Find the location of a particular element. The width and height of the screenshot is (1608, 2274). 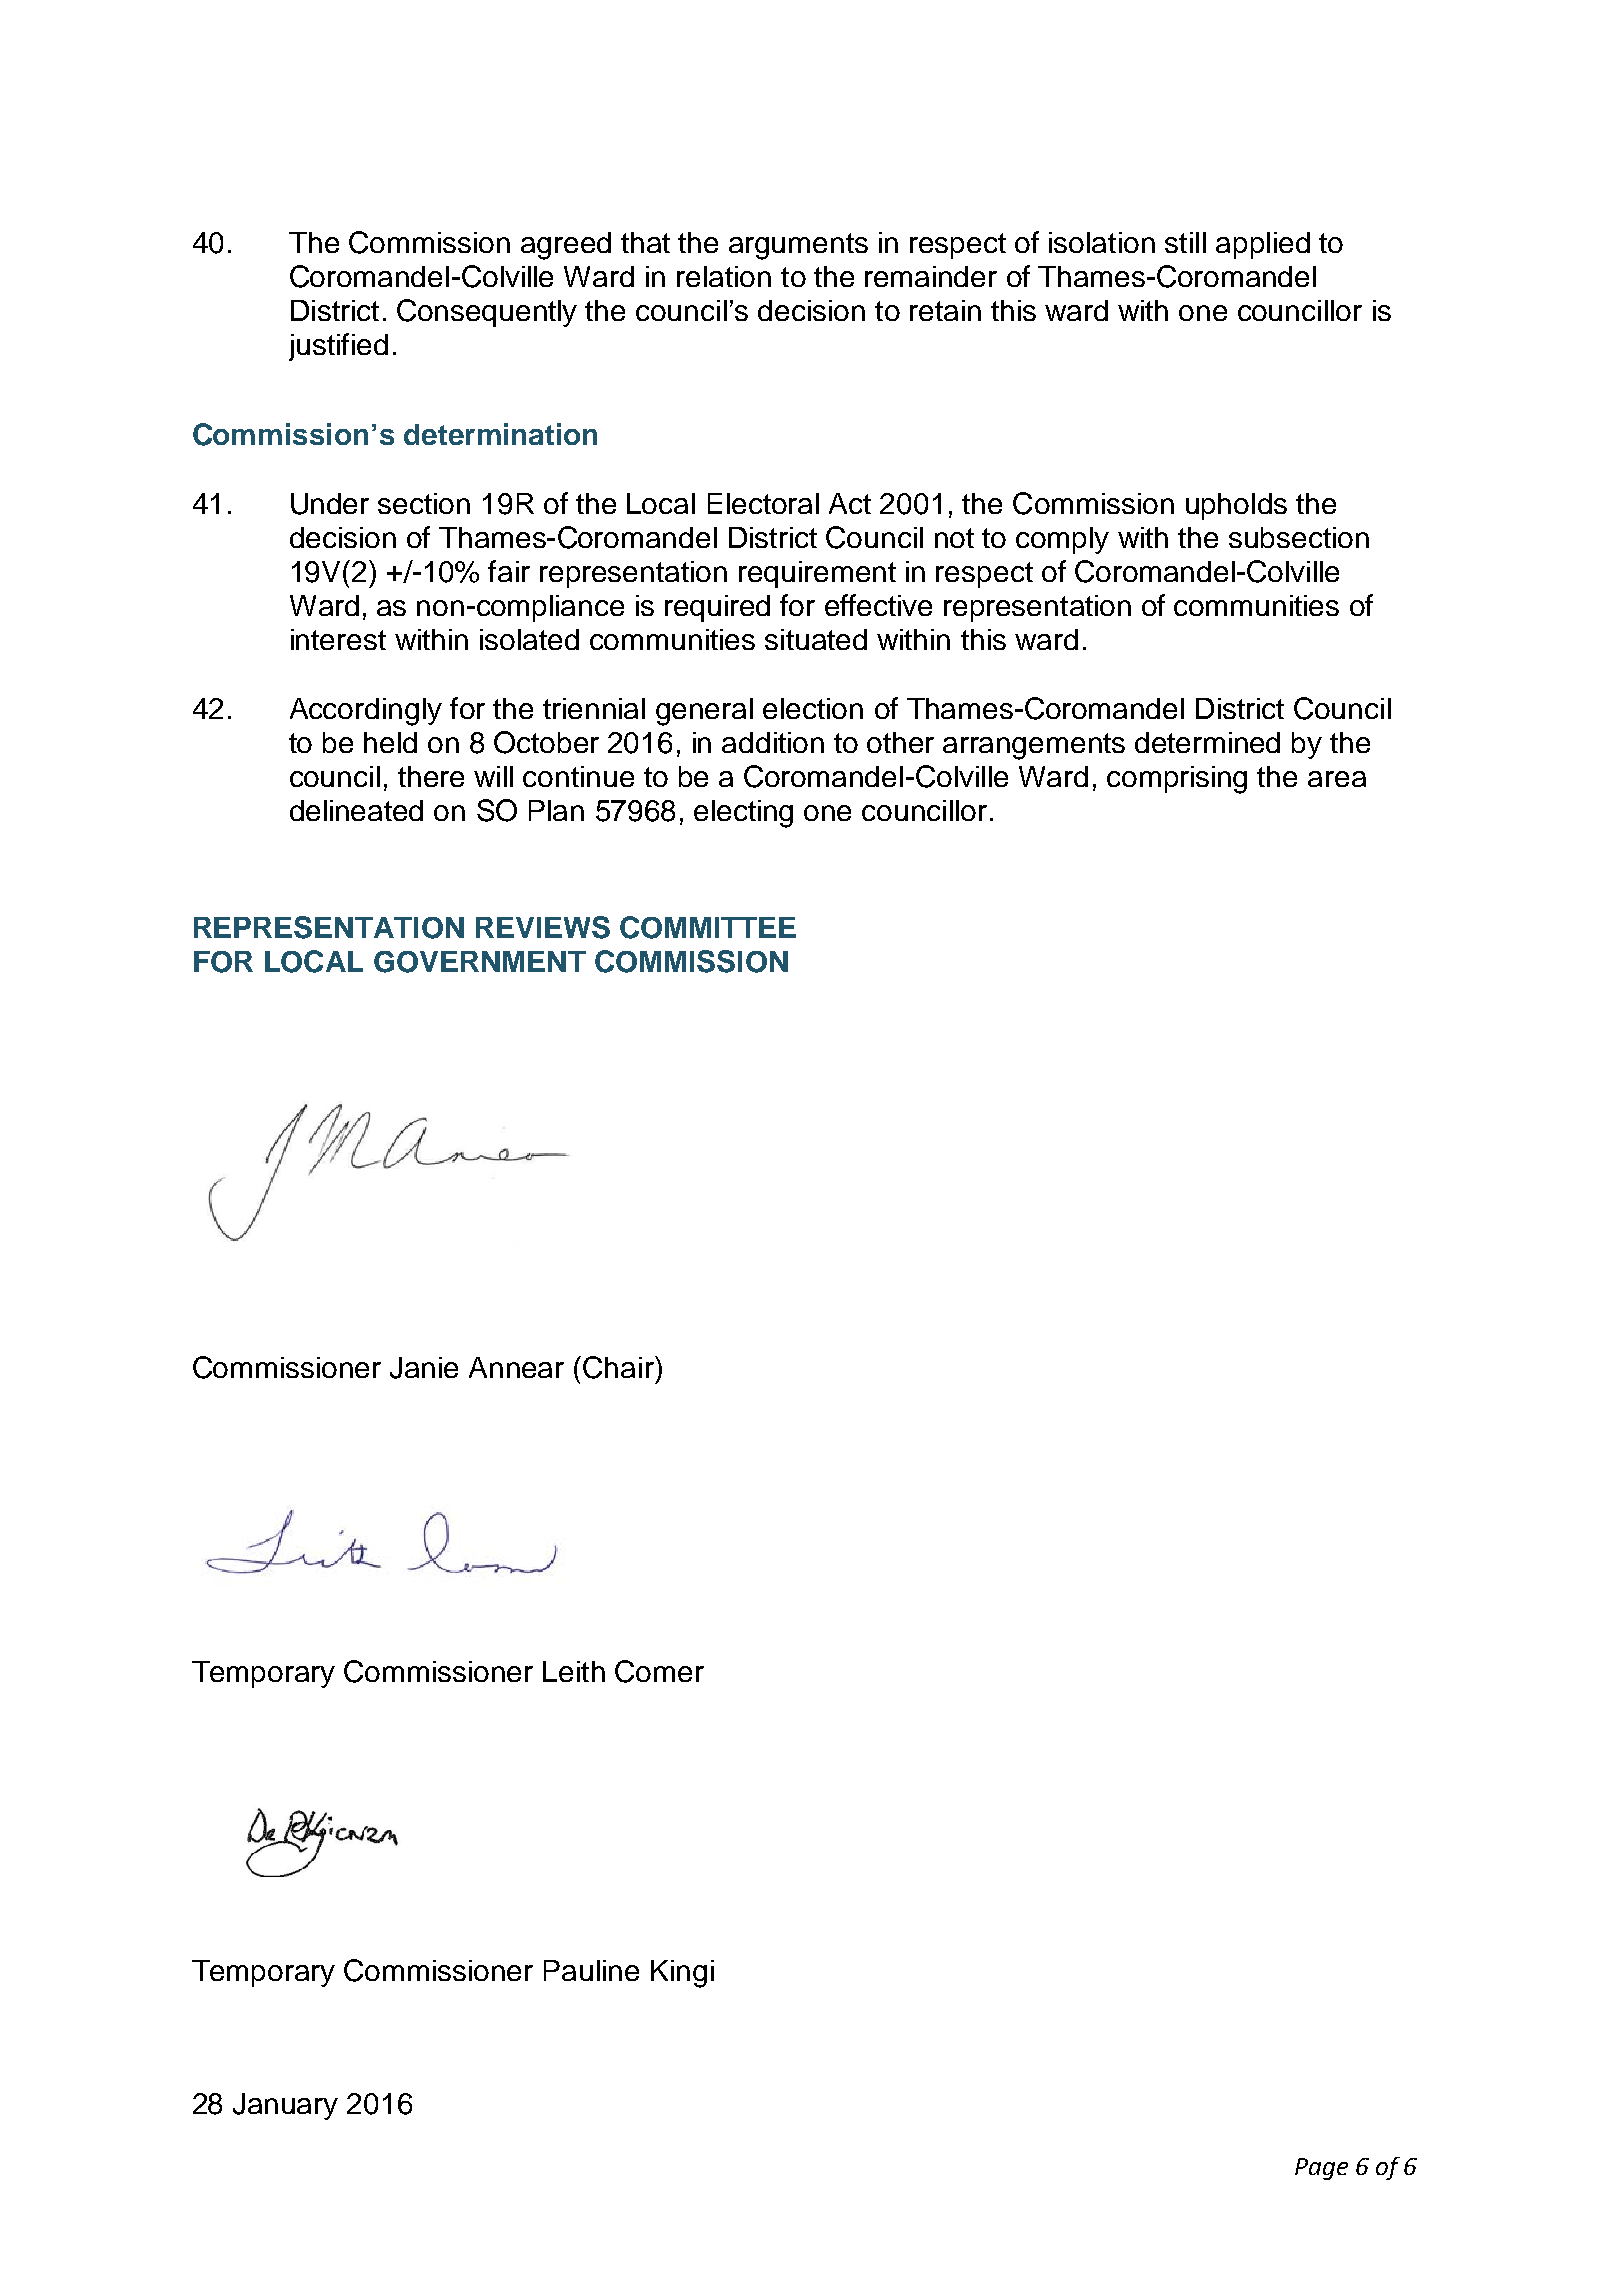

held is located at coordinates (390, 742).
